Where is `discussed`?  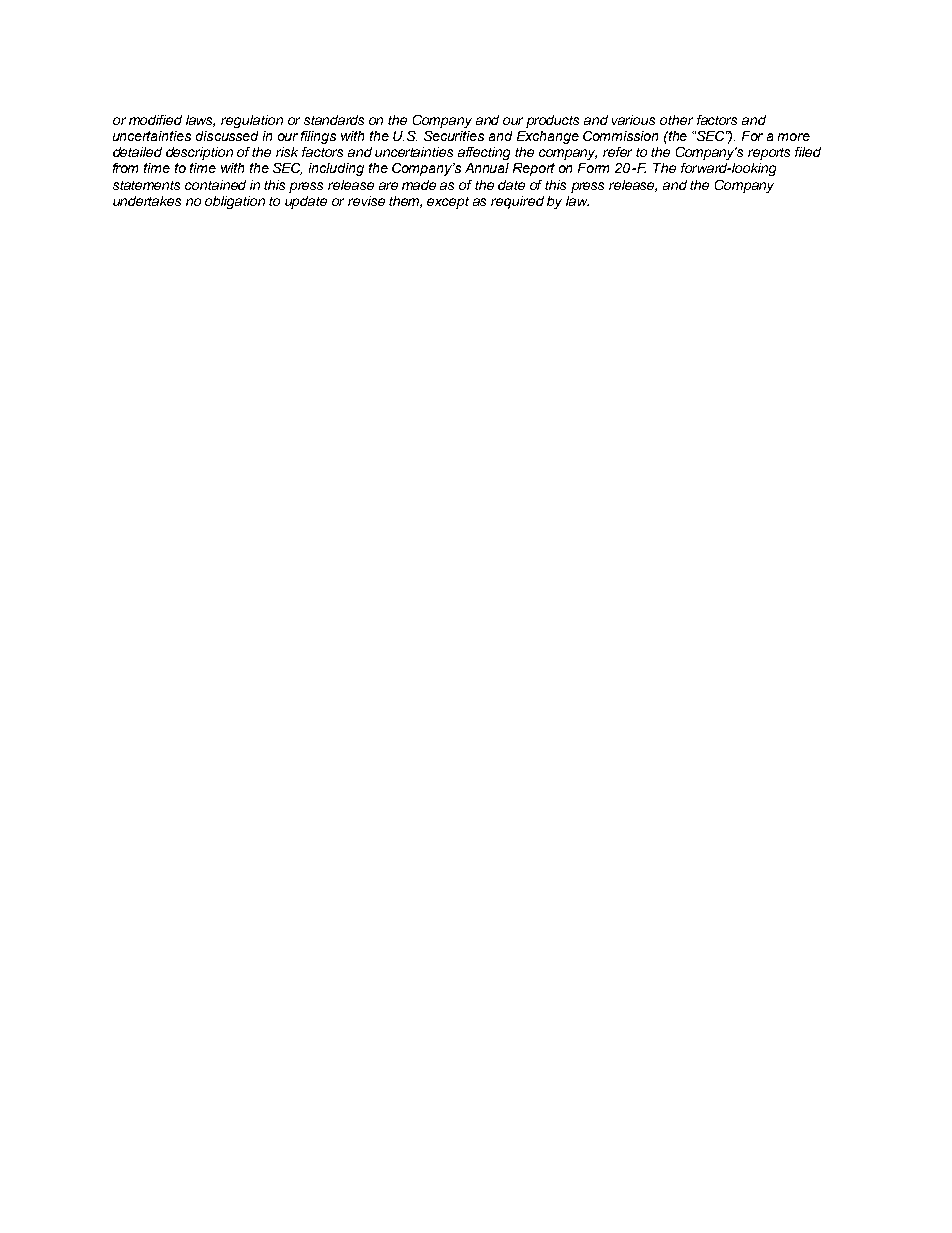 discussed is located at coordinates (227, 136).
